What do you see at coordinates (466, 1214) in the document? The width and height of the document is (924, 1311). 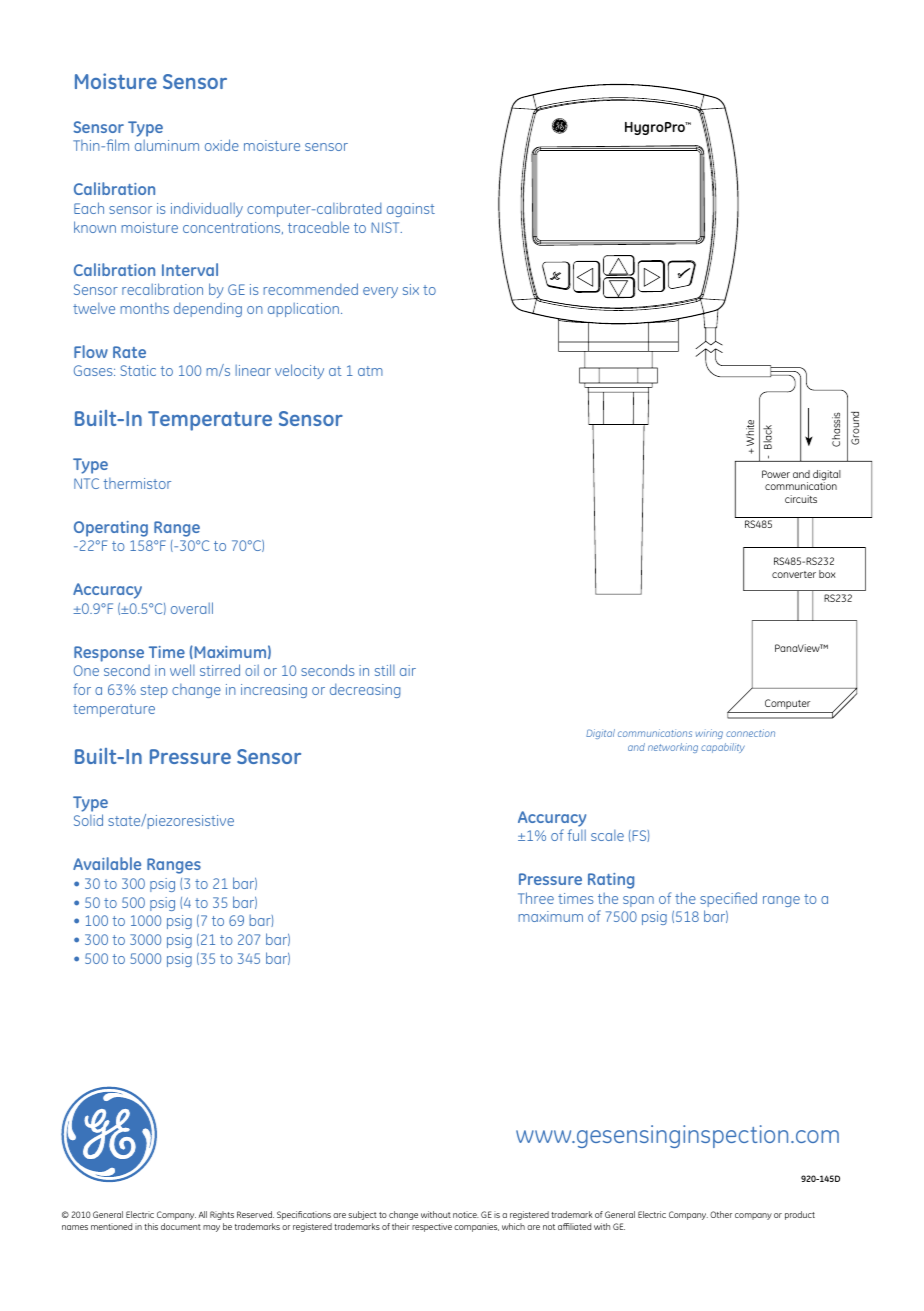 I see `notice` at bounding box center [466, 1214].
